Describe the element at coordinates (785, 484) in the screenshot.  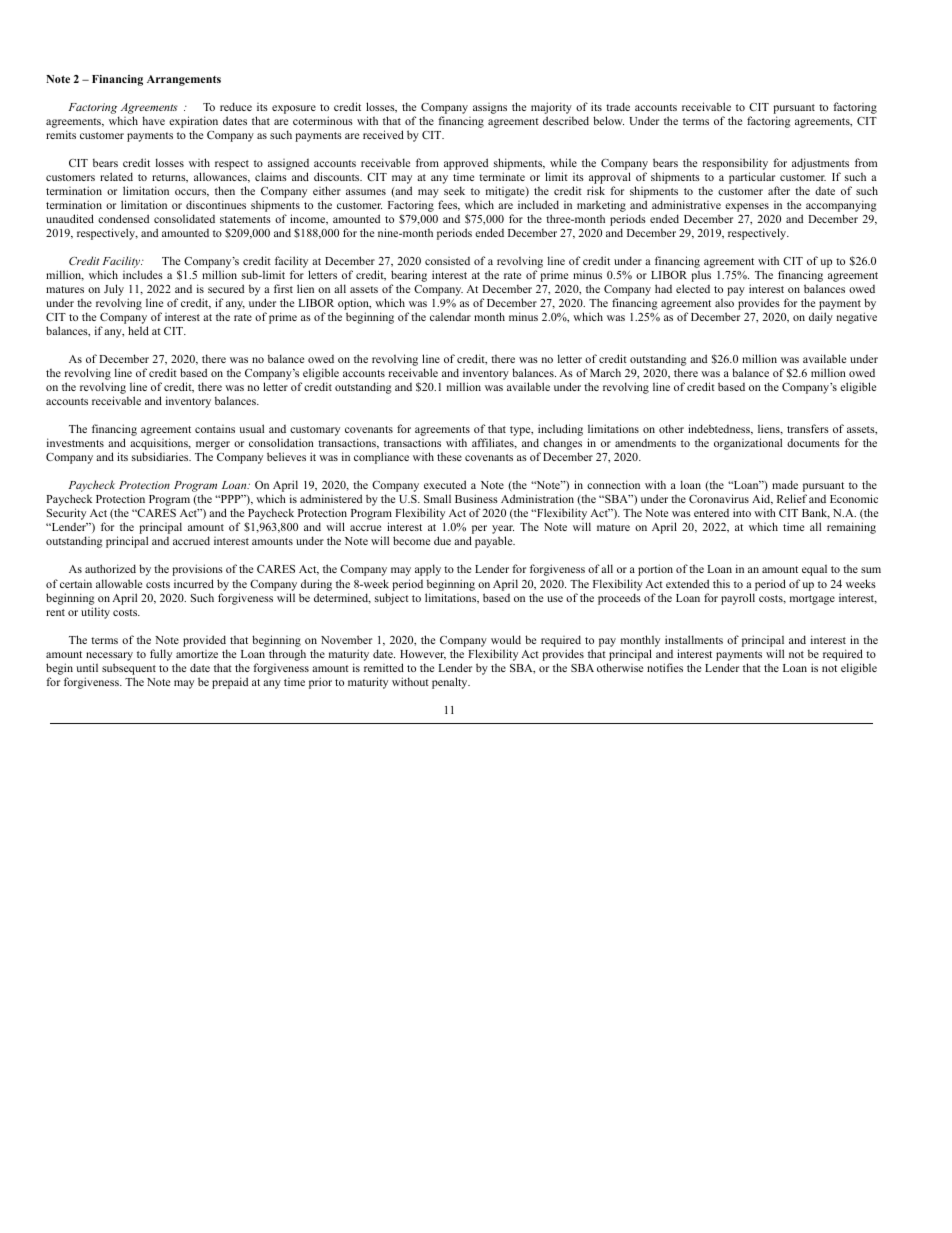
I see `made` at that location.
